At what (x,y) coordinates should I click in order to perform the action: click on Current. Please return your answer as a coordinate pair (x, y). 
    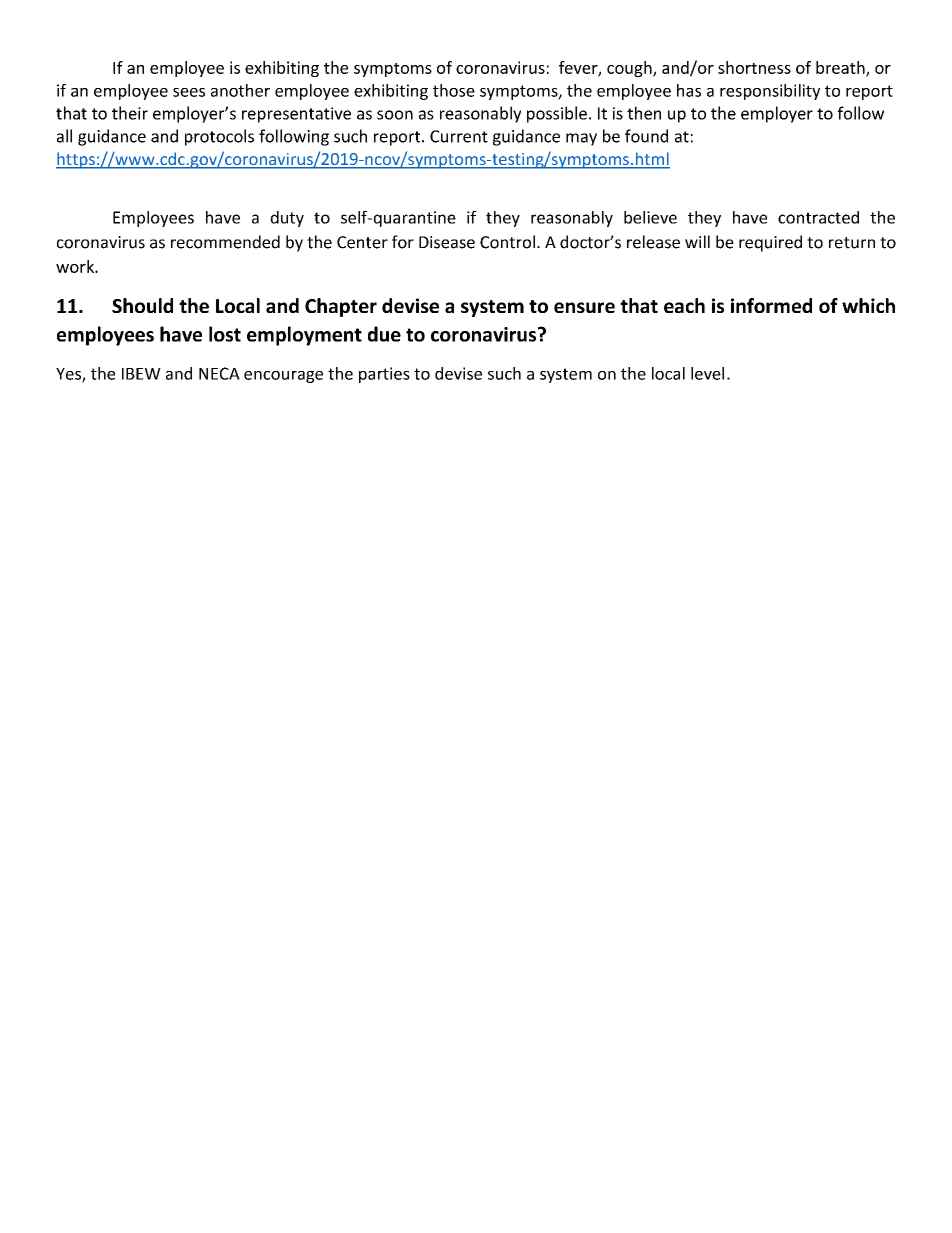
    Looking at the image, I should click on (459, 136).
